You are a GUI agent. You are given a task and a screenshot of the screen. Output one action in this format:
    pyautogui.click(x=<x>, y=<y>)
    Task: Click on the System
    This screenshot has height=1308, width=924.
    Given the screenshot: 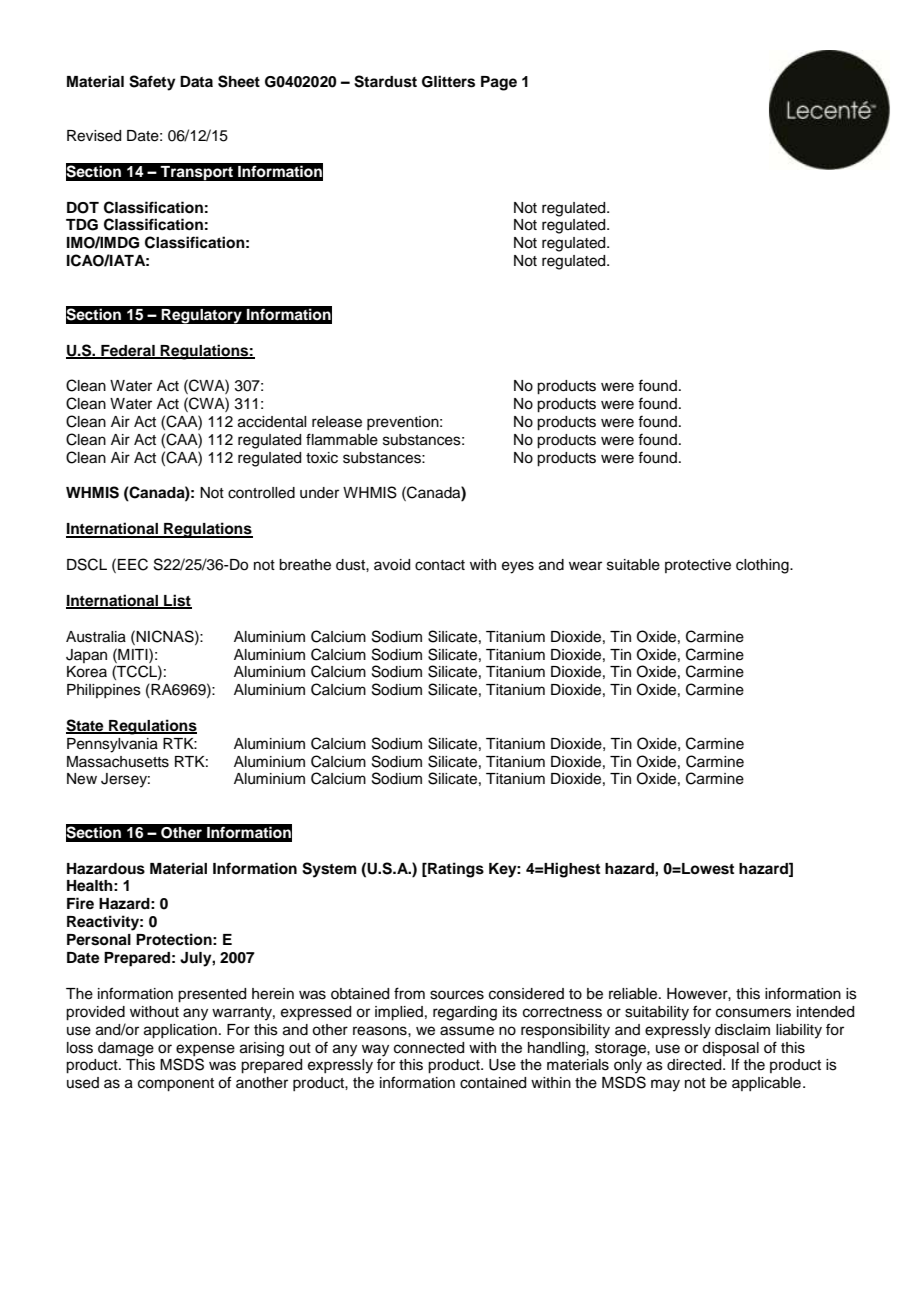 What is the action you would take?
    pyautogui.click(x=329, y=870)
